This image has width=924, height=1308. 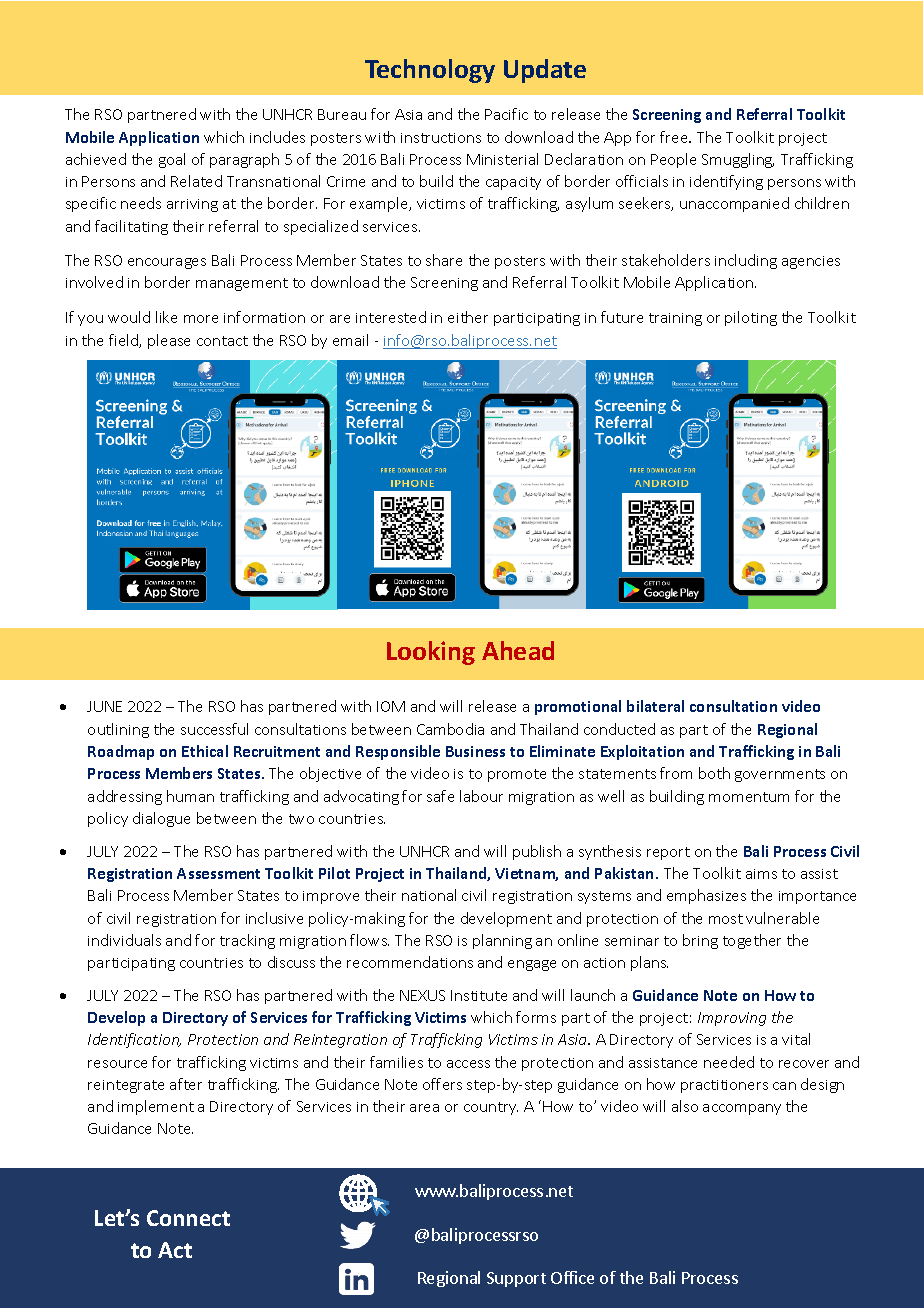 I want to click on goal, so click(x=172, y=160).
